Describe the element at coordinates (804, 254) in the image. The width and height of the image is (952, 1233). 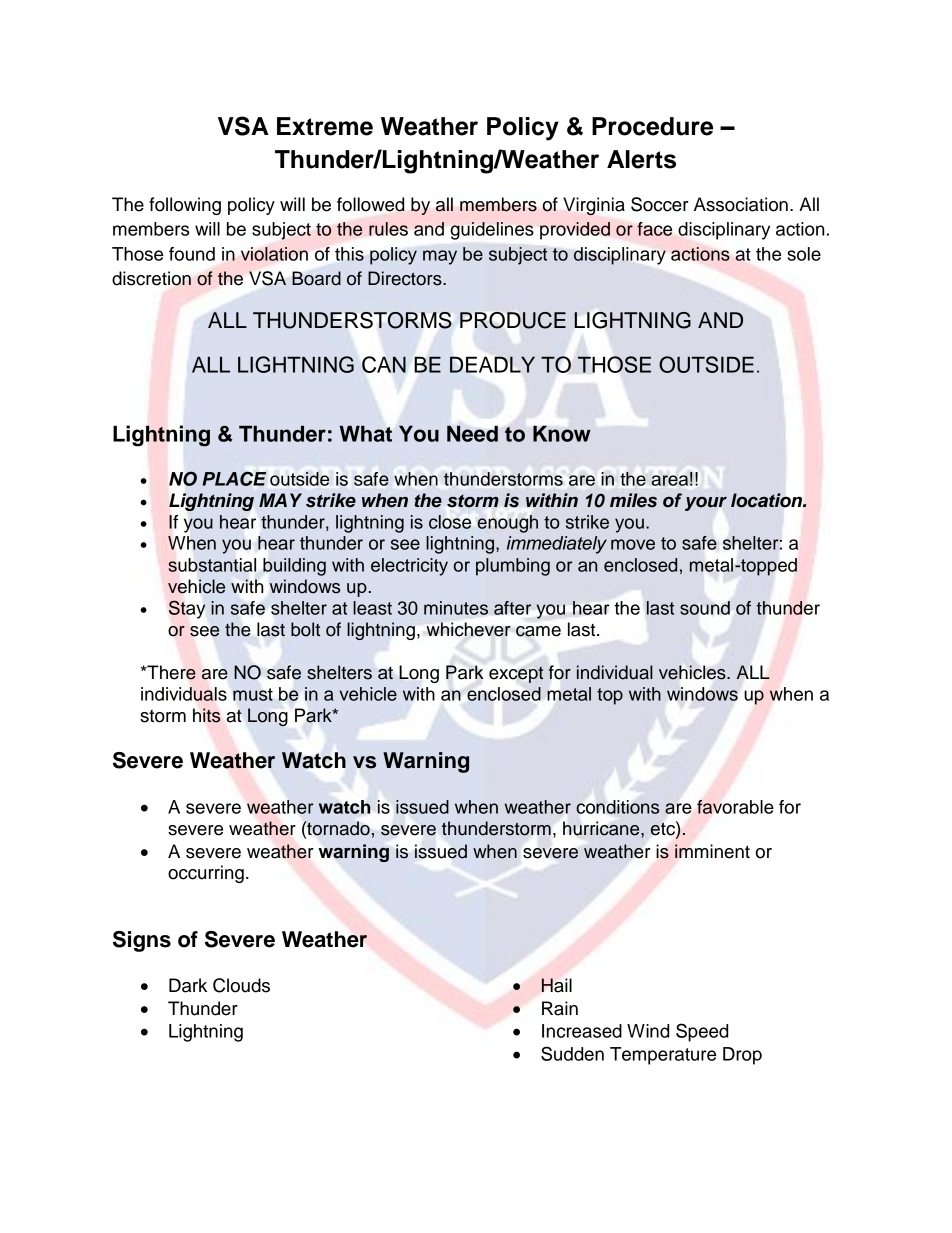
I see `sole` at that location.
